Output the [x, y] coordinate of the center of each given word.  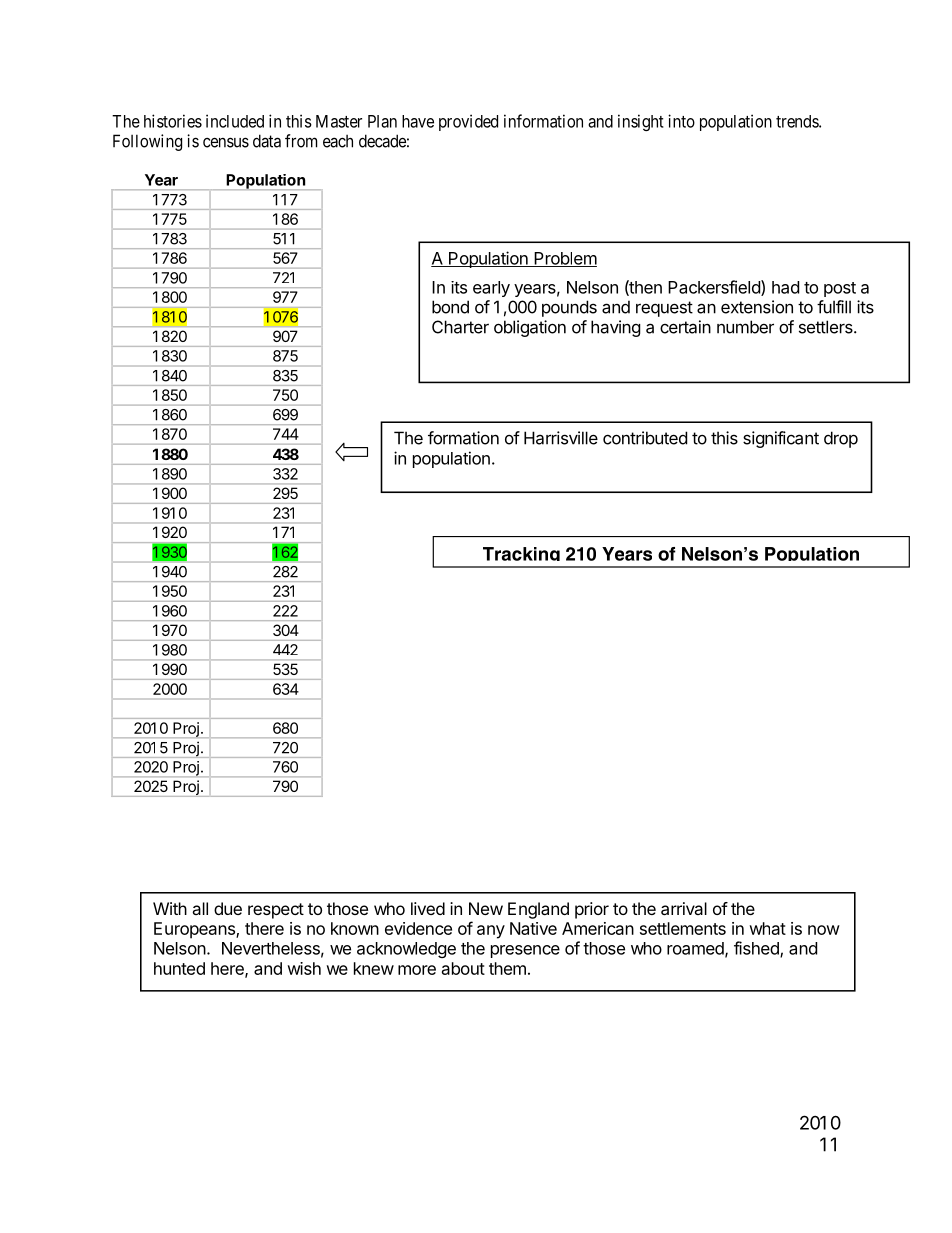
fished [757, 949]
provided [468, 122]
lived [428, 908]
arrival [684, 908]
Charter [460, 327]
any [491, 932]
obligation [530, 328]
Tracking [521, 557]
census [226, 142]
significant [781, 439]
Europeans [195, 930]
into [681, 121]
